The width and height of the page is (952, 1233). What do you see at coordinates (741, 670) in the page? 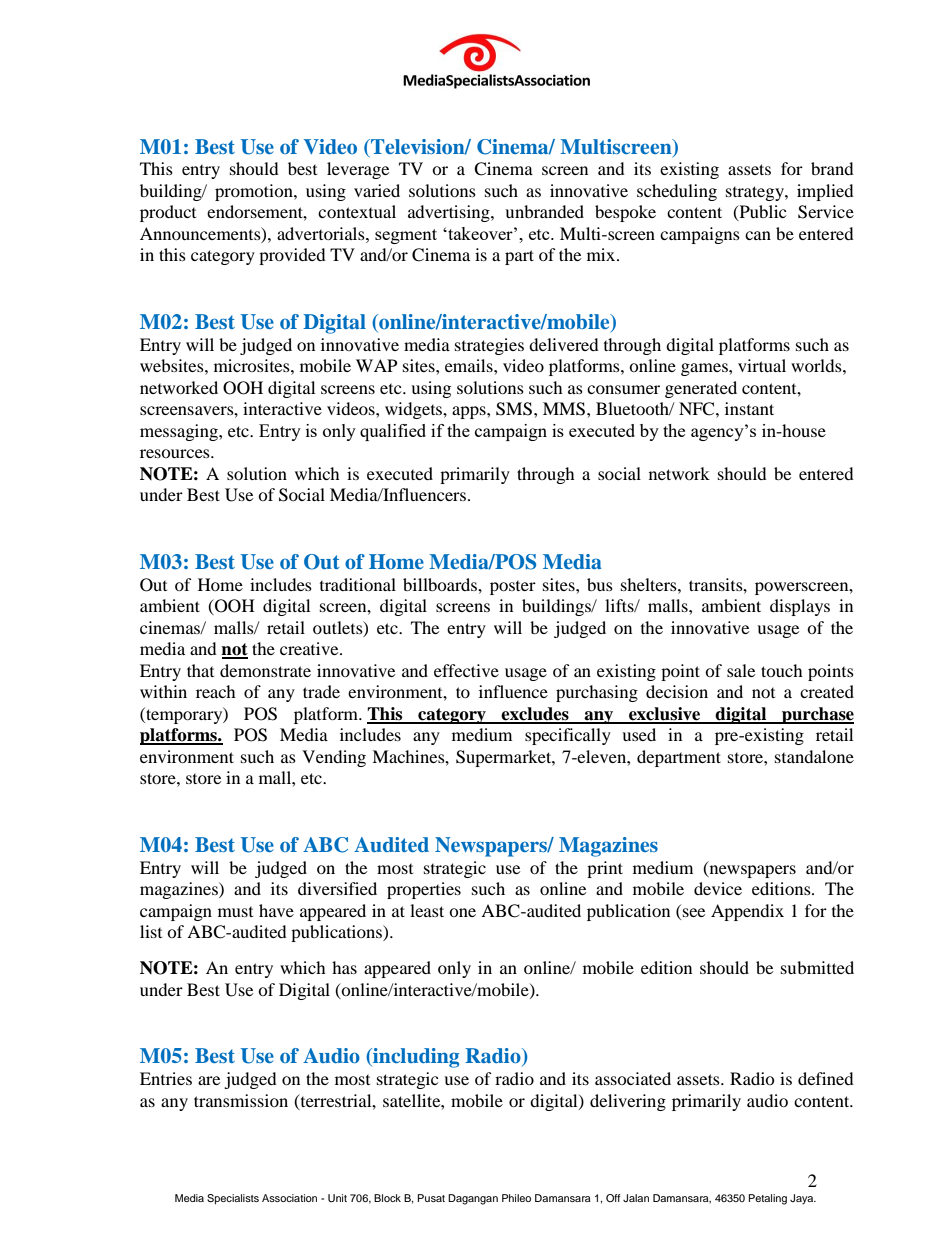
I see `sale` at bounding box center [741, 670].
